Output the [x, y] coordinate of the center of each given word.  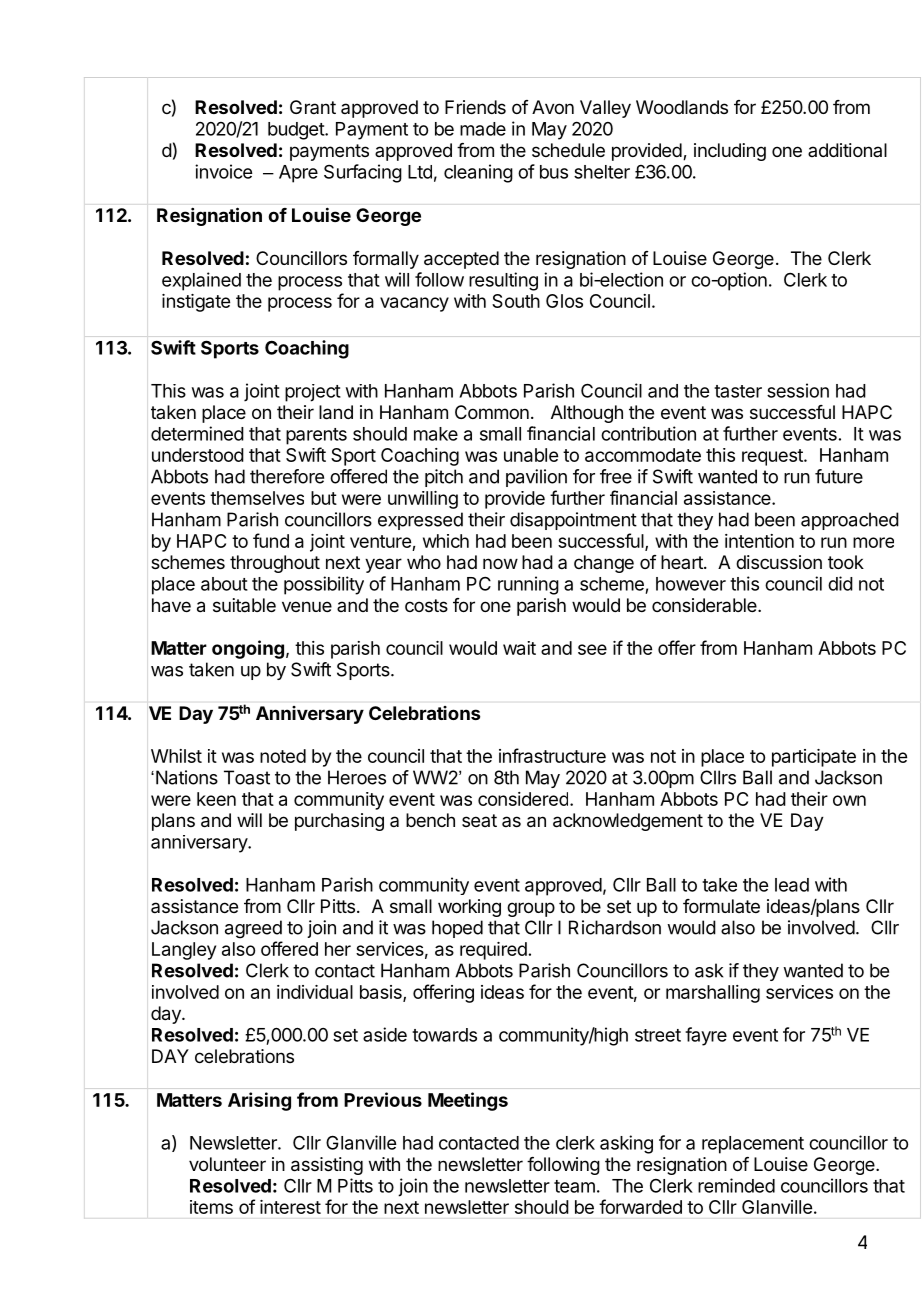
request [773, 457]
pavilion [536, 478]
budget [297, 131]
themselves [257, 498]
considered [523, 799]
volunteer [227, 1164]
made [483, 129]
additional [847, 150]
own [849, 800]
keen [216, 799]
